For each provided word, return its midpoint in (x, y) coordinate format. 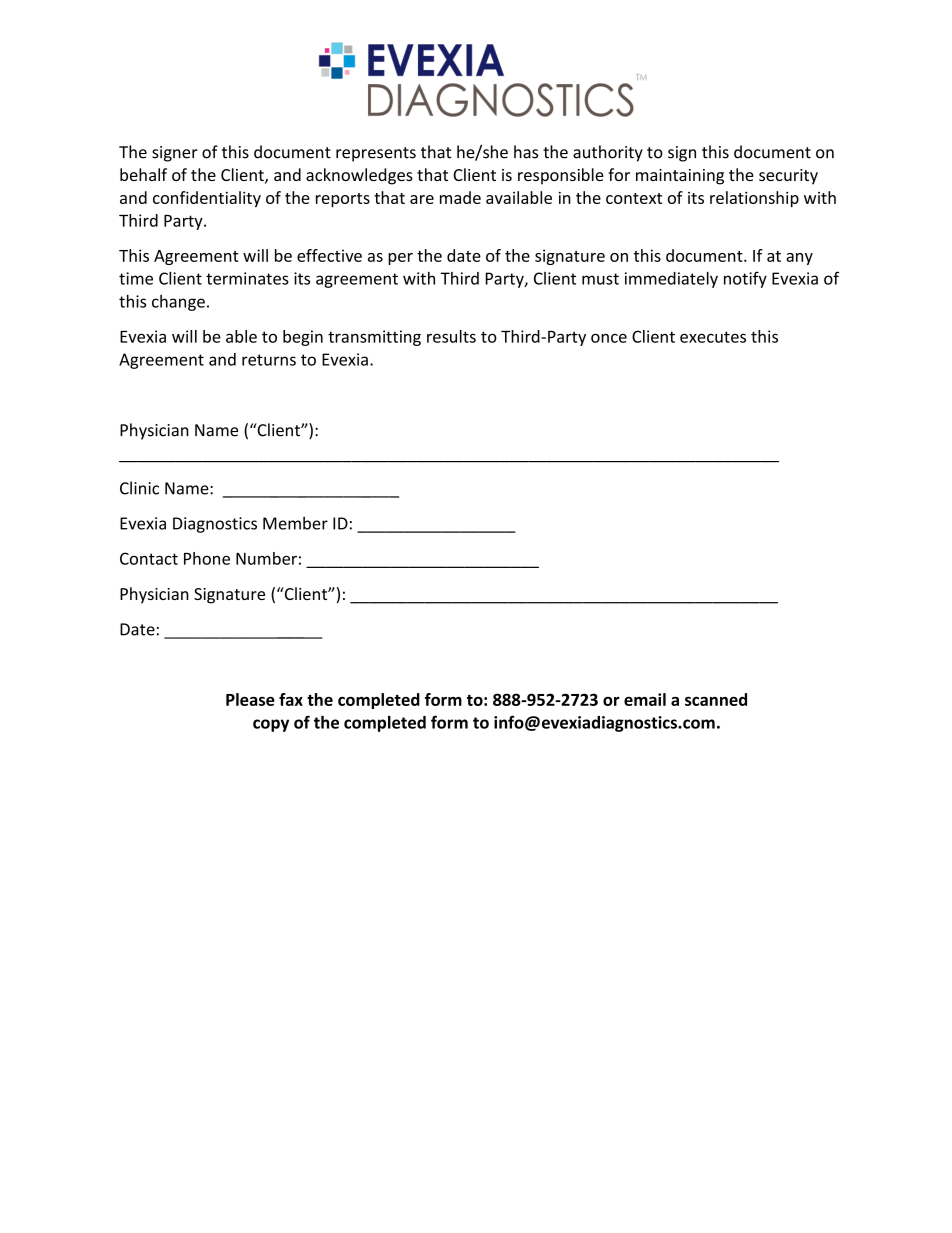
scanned (716, 699)
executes (713, 337)
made (460, 197)
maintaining (680, 177)
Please (250, 699)
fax (291, 699)
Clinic (139, 488)
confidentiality (207, 199)
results (451, 336)
